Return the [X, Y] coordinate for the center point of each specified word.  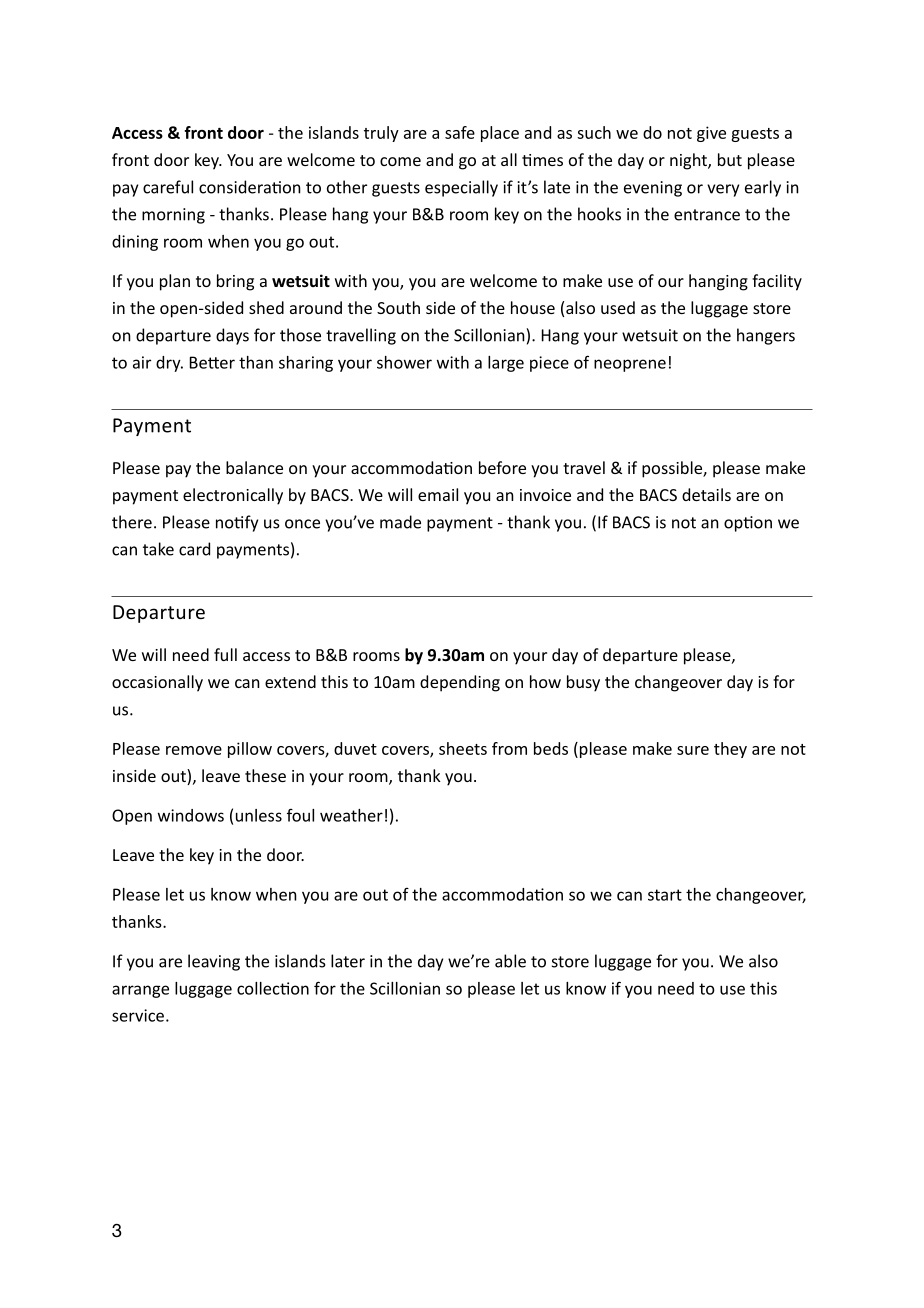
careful [168, 187]
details [706, 494]
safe [460, 132]
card [194, 549]
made [400, 522]
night [689, 161]
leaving [214, 962]
